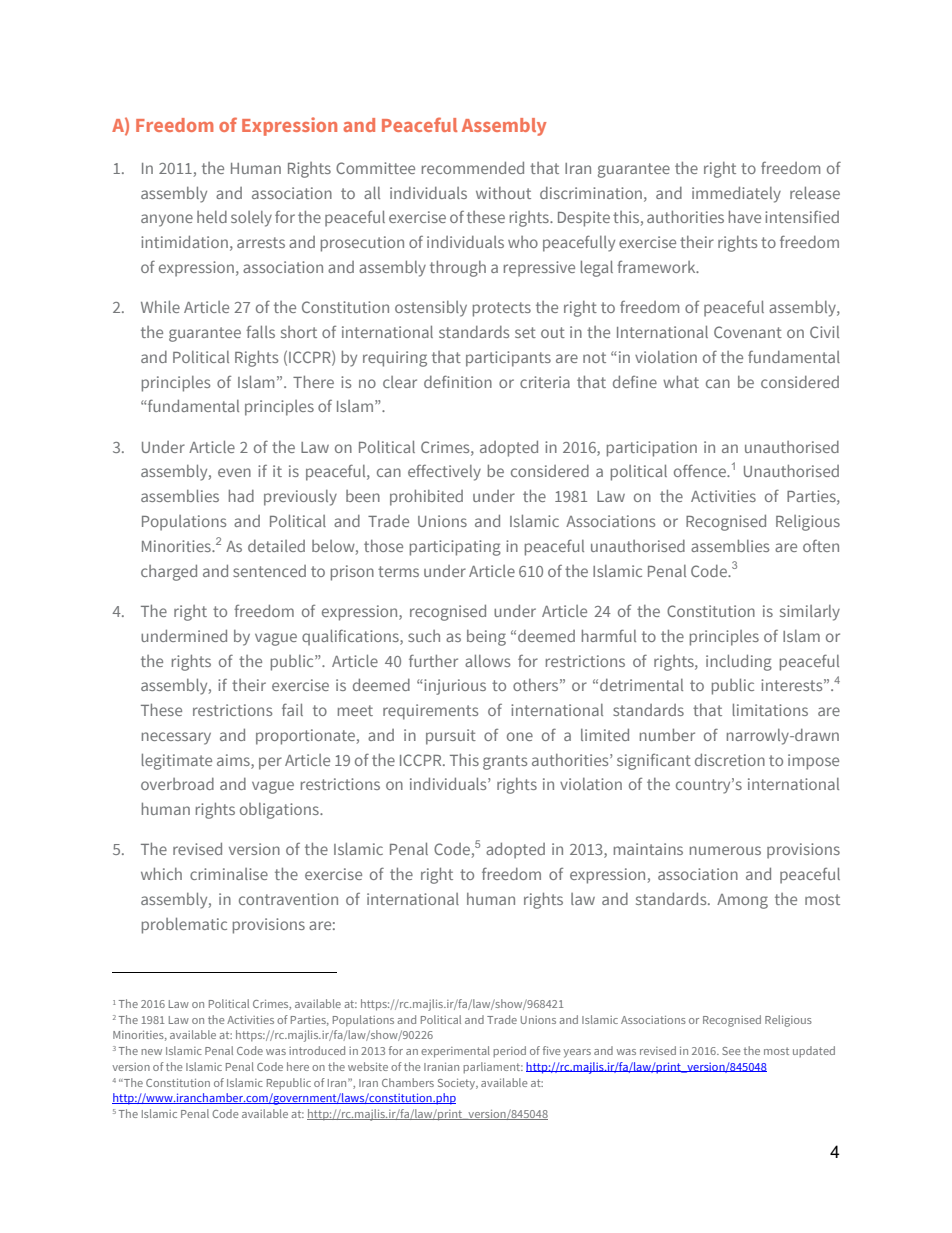  Describe the element at coordinates (503, 193) in the screenshot. I see `without` at that location.
